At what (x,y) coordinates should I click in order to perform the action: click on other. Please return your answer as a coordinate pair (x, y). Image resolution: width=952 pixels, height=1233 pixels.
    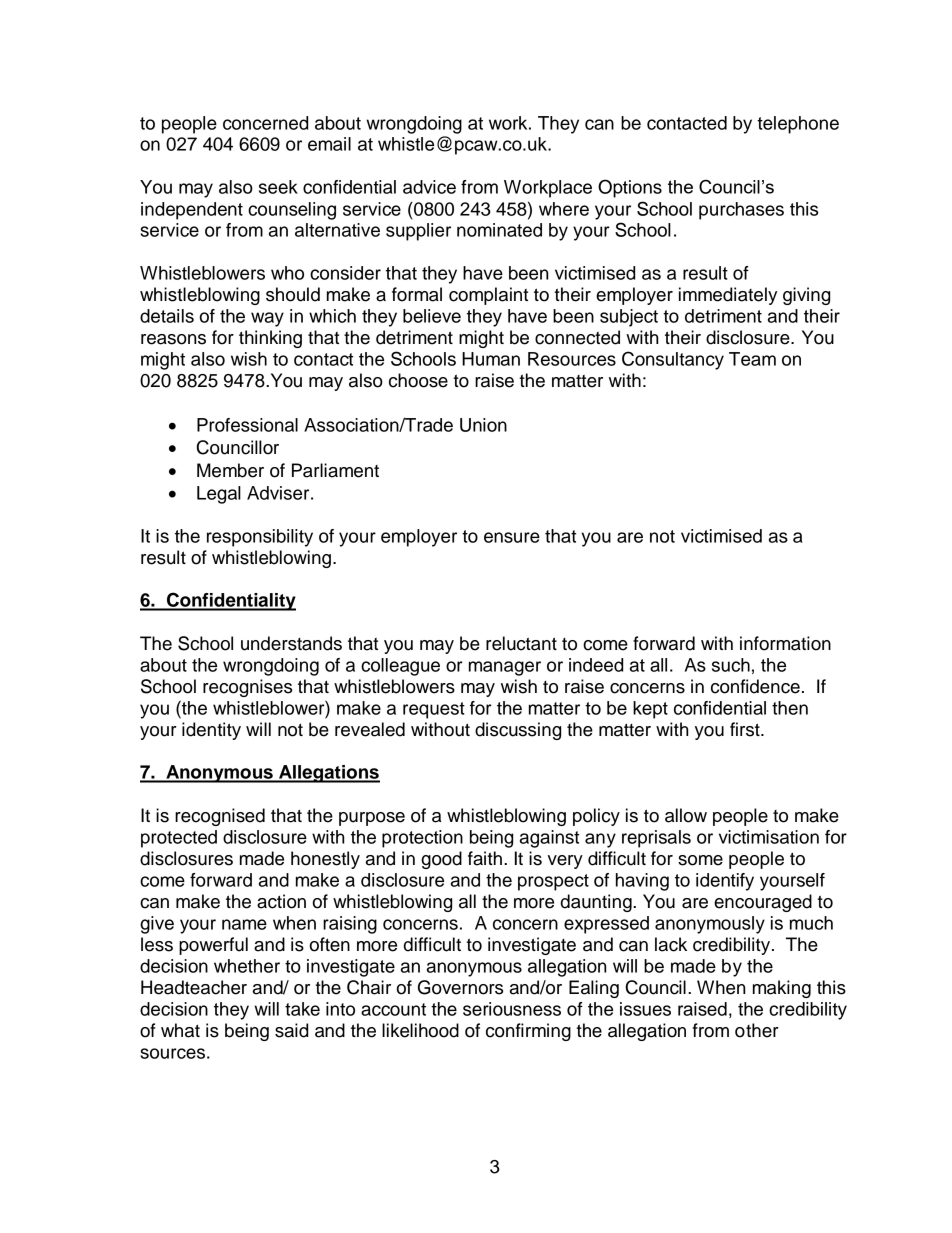
    Looking at the image, I should click on (757, 1030).
